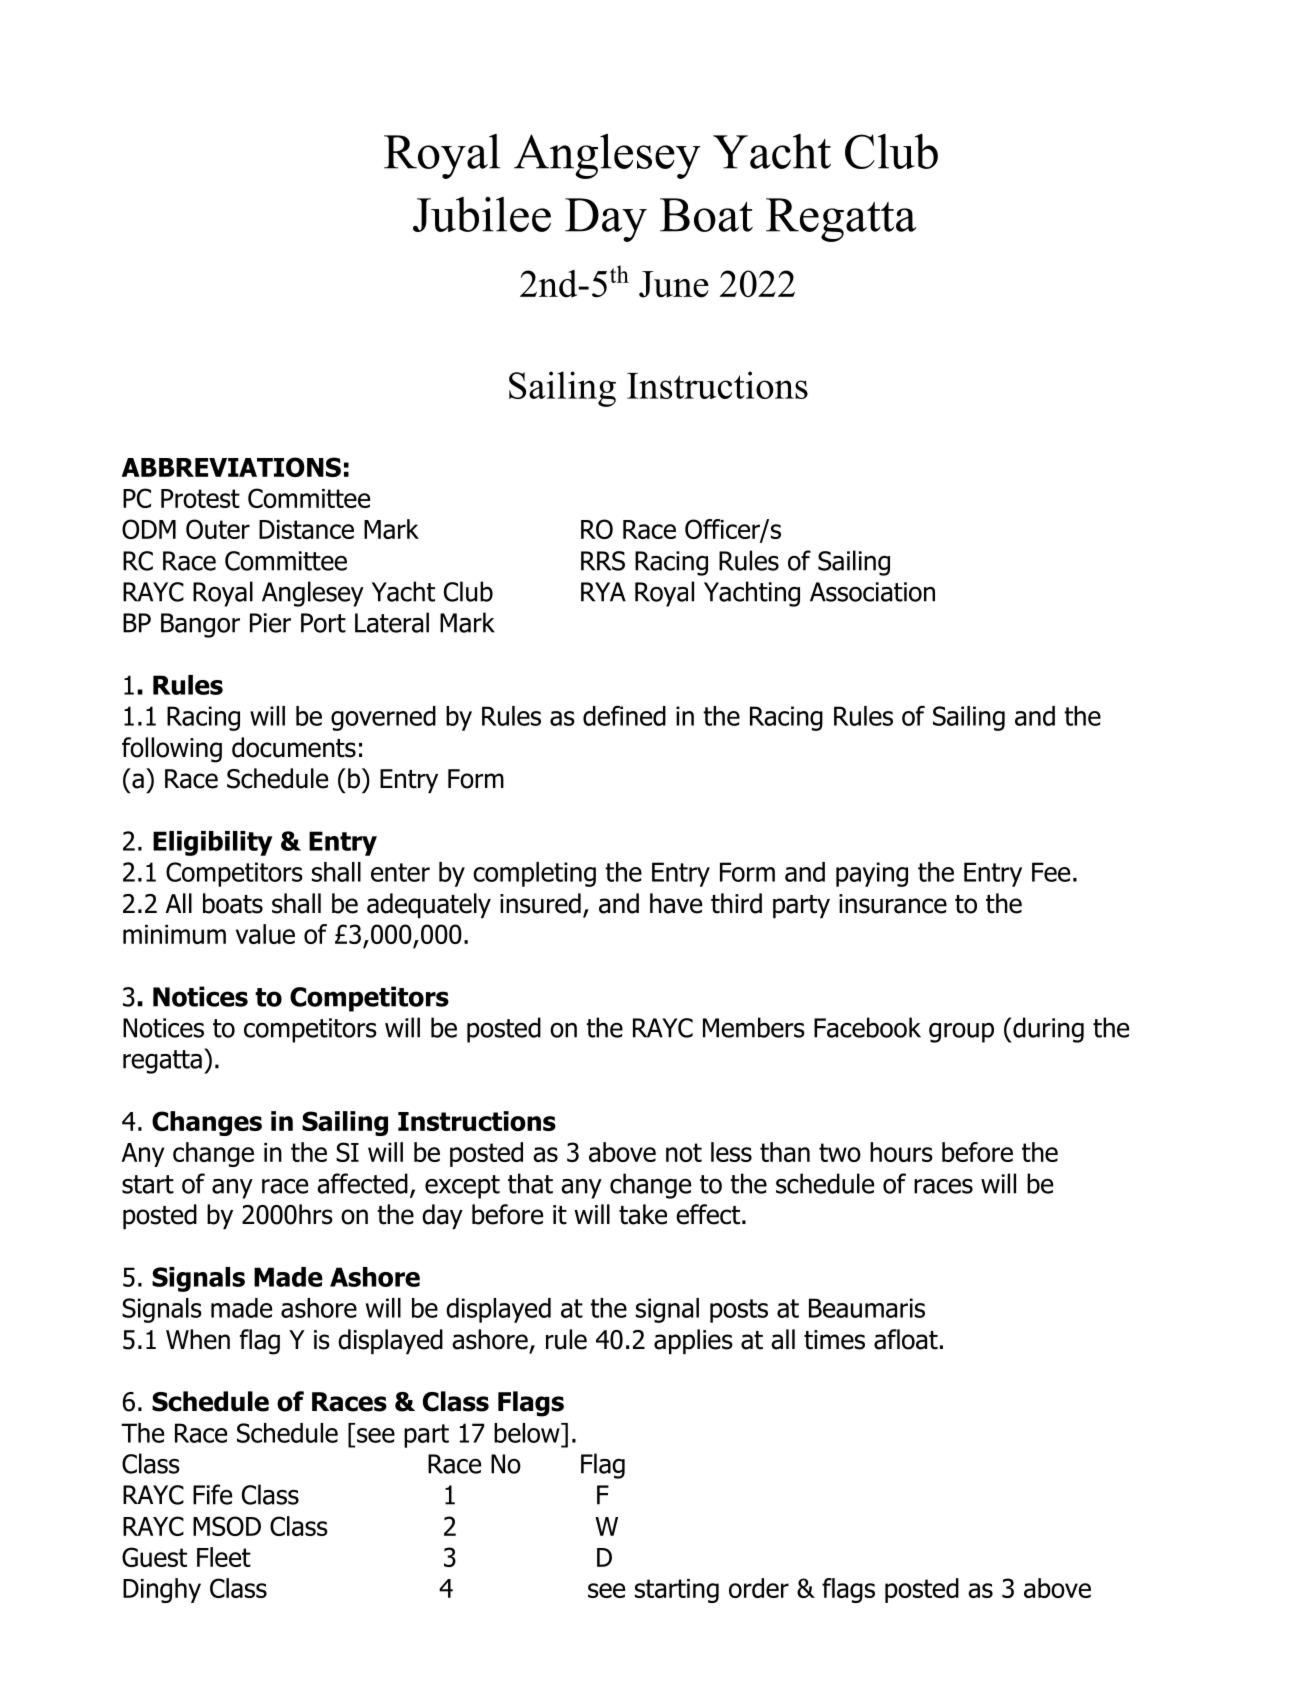 This image has height=1703, width=1316. What do you see at coordinates (224, 1557) in the image?
I see `Fleet` at bounding box center [224, 1557].
